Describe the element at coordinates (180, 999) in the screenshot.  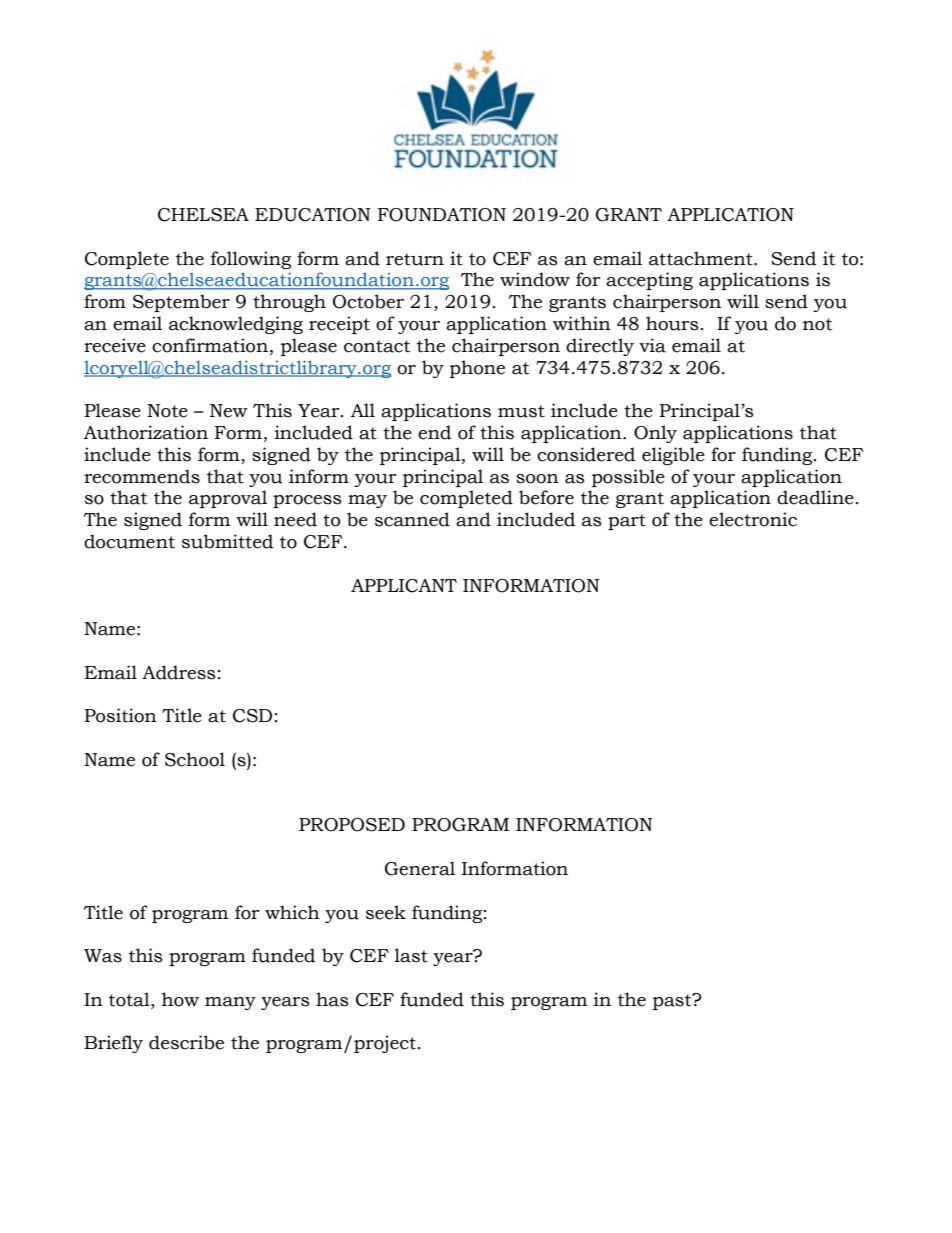
I see `how` at that location.
